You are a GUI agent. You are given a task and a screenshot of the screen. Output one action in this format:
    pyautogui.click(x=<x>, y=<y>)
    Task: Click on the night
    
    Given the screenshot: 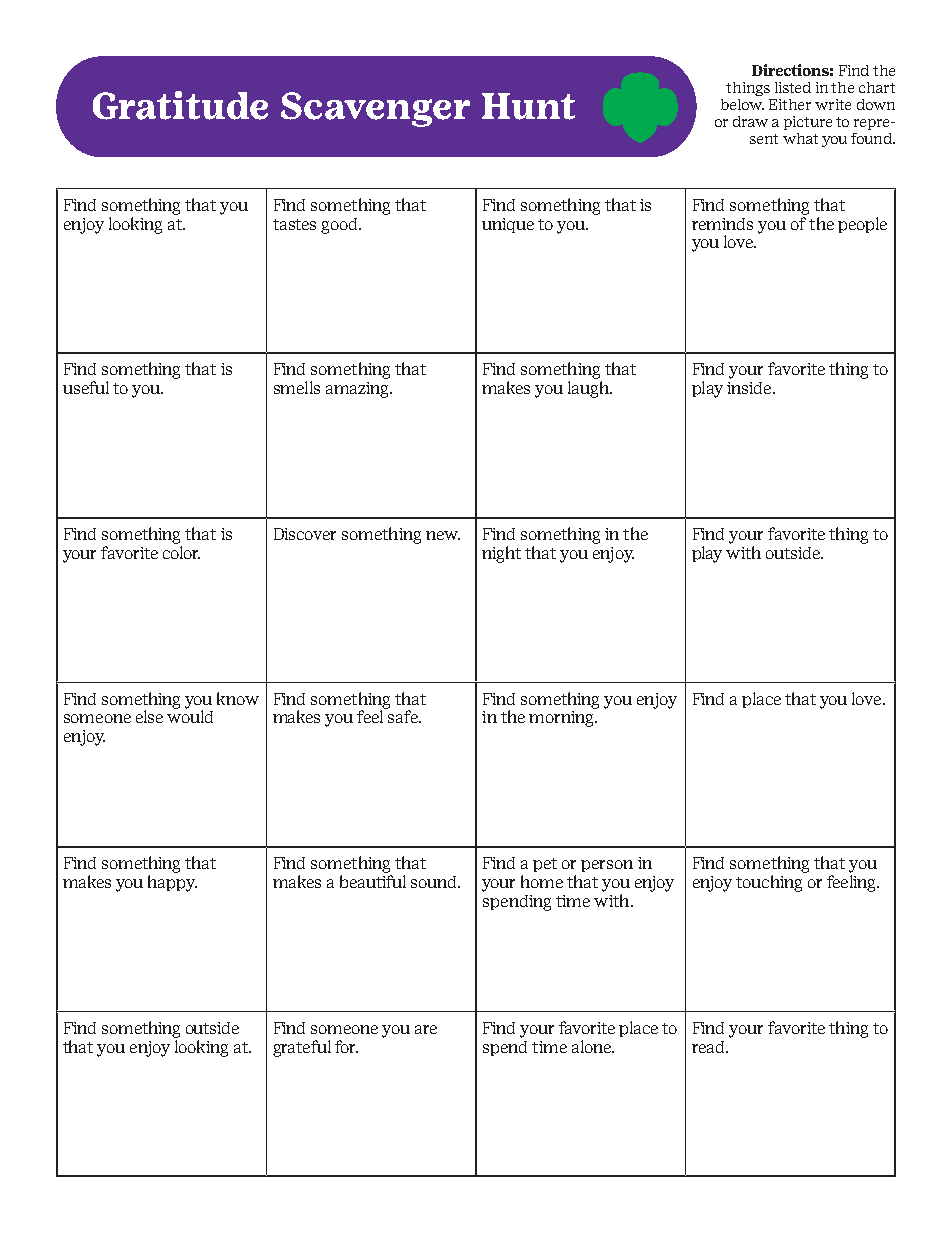 What is the action you would take?
    pyautogui.click(x=501, y=554)
